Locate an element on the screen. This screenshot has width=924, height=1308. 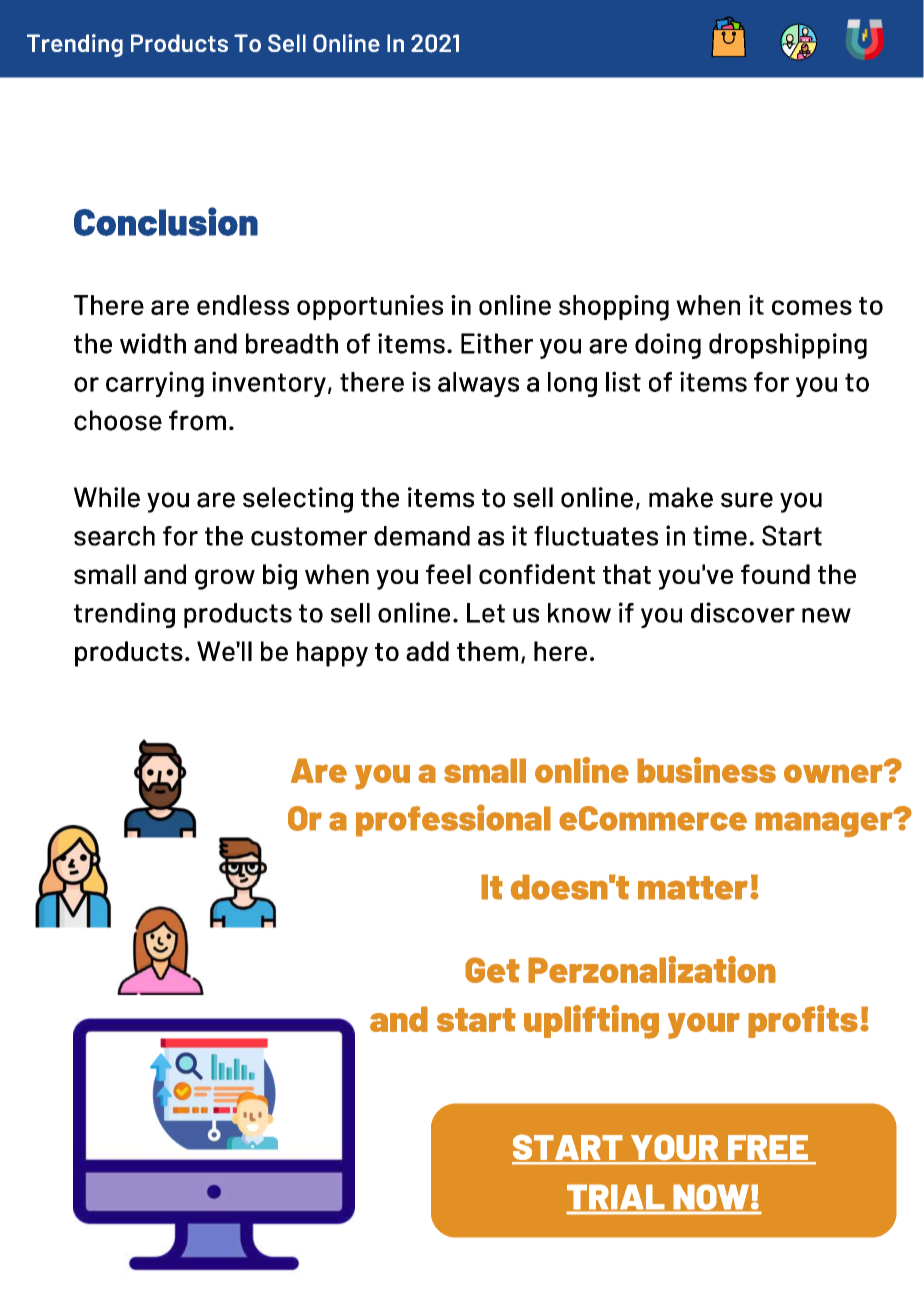
comes is located at coordinates (812, 307).
